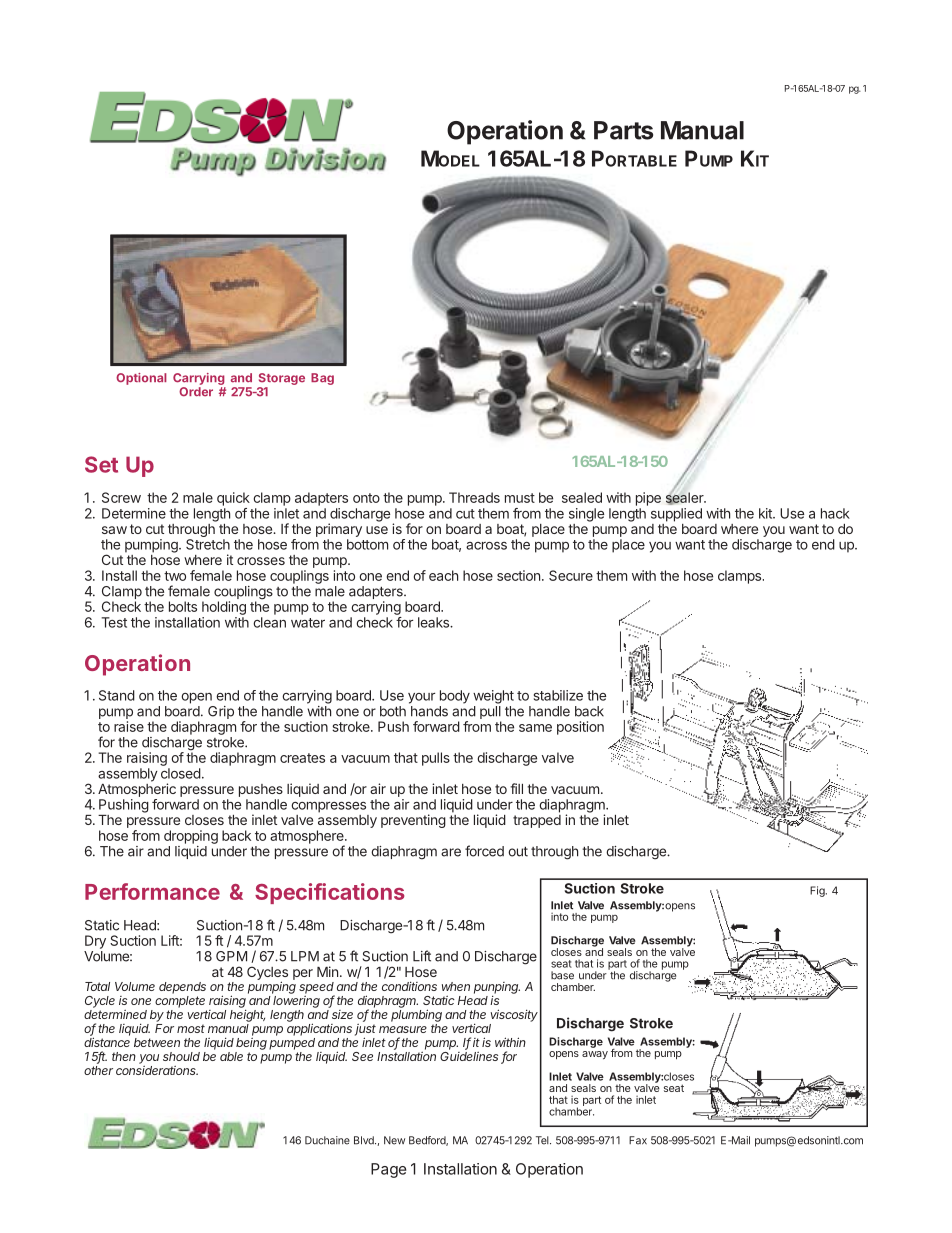  I want to click on Order, so click(196, 392).
